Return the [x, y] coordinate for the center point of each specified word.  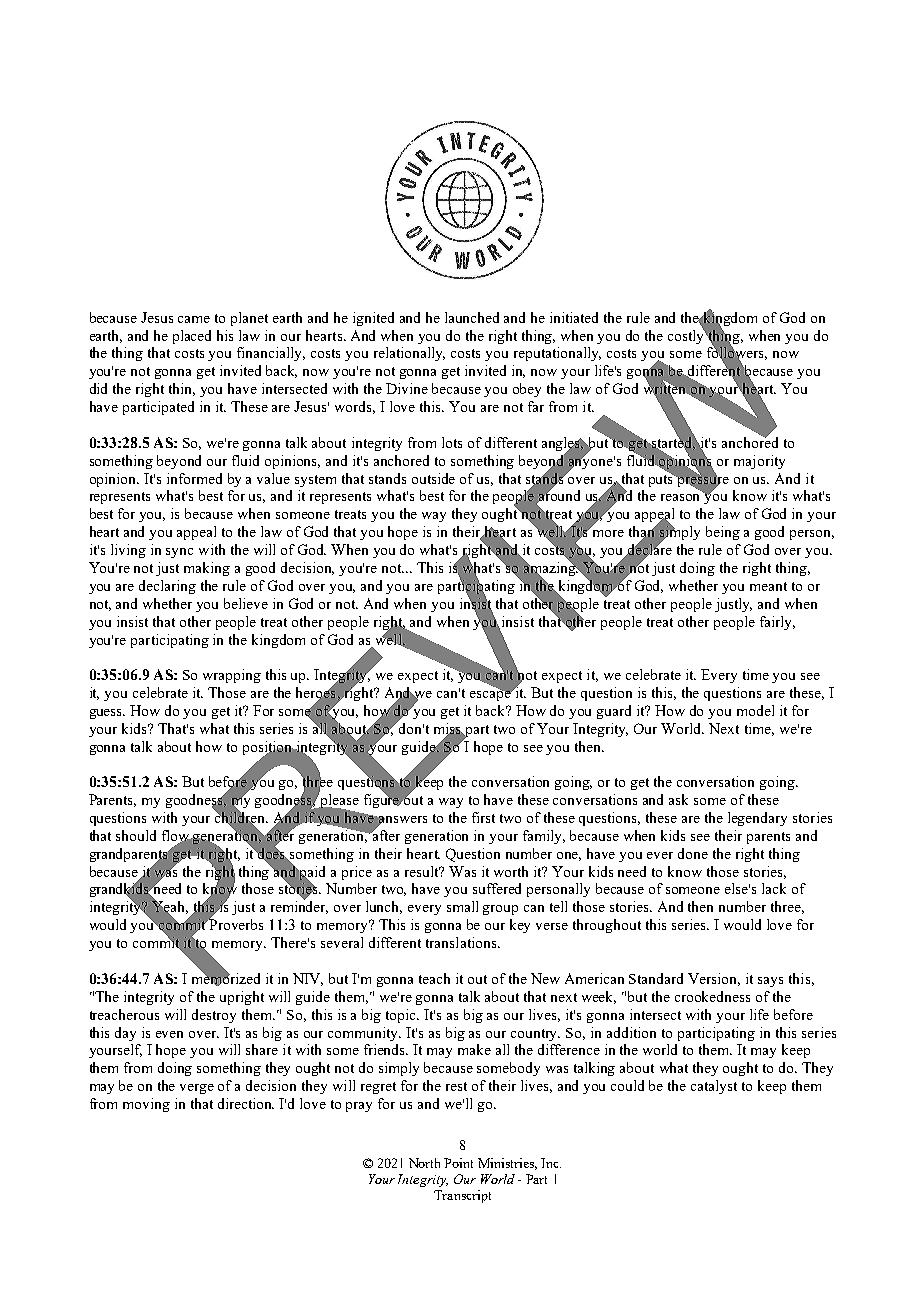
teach [434, 978]
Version [714, 979]
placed [192, 337]
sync [179, 553]
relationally [409, 354]
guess [107, 714]
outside [433, 478]
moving [146, 1105]
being [723, 533]
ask [678, 799]
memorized [226, 978]
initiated [574, 317]
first [483, 817]
